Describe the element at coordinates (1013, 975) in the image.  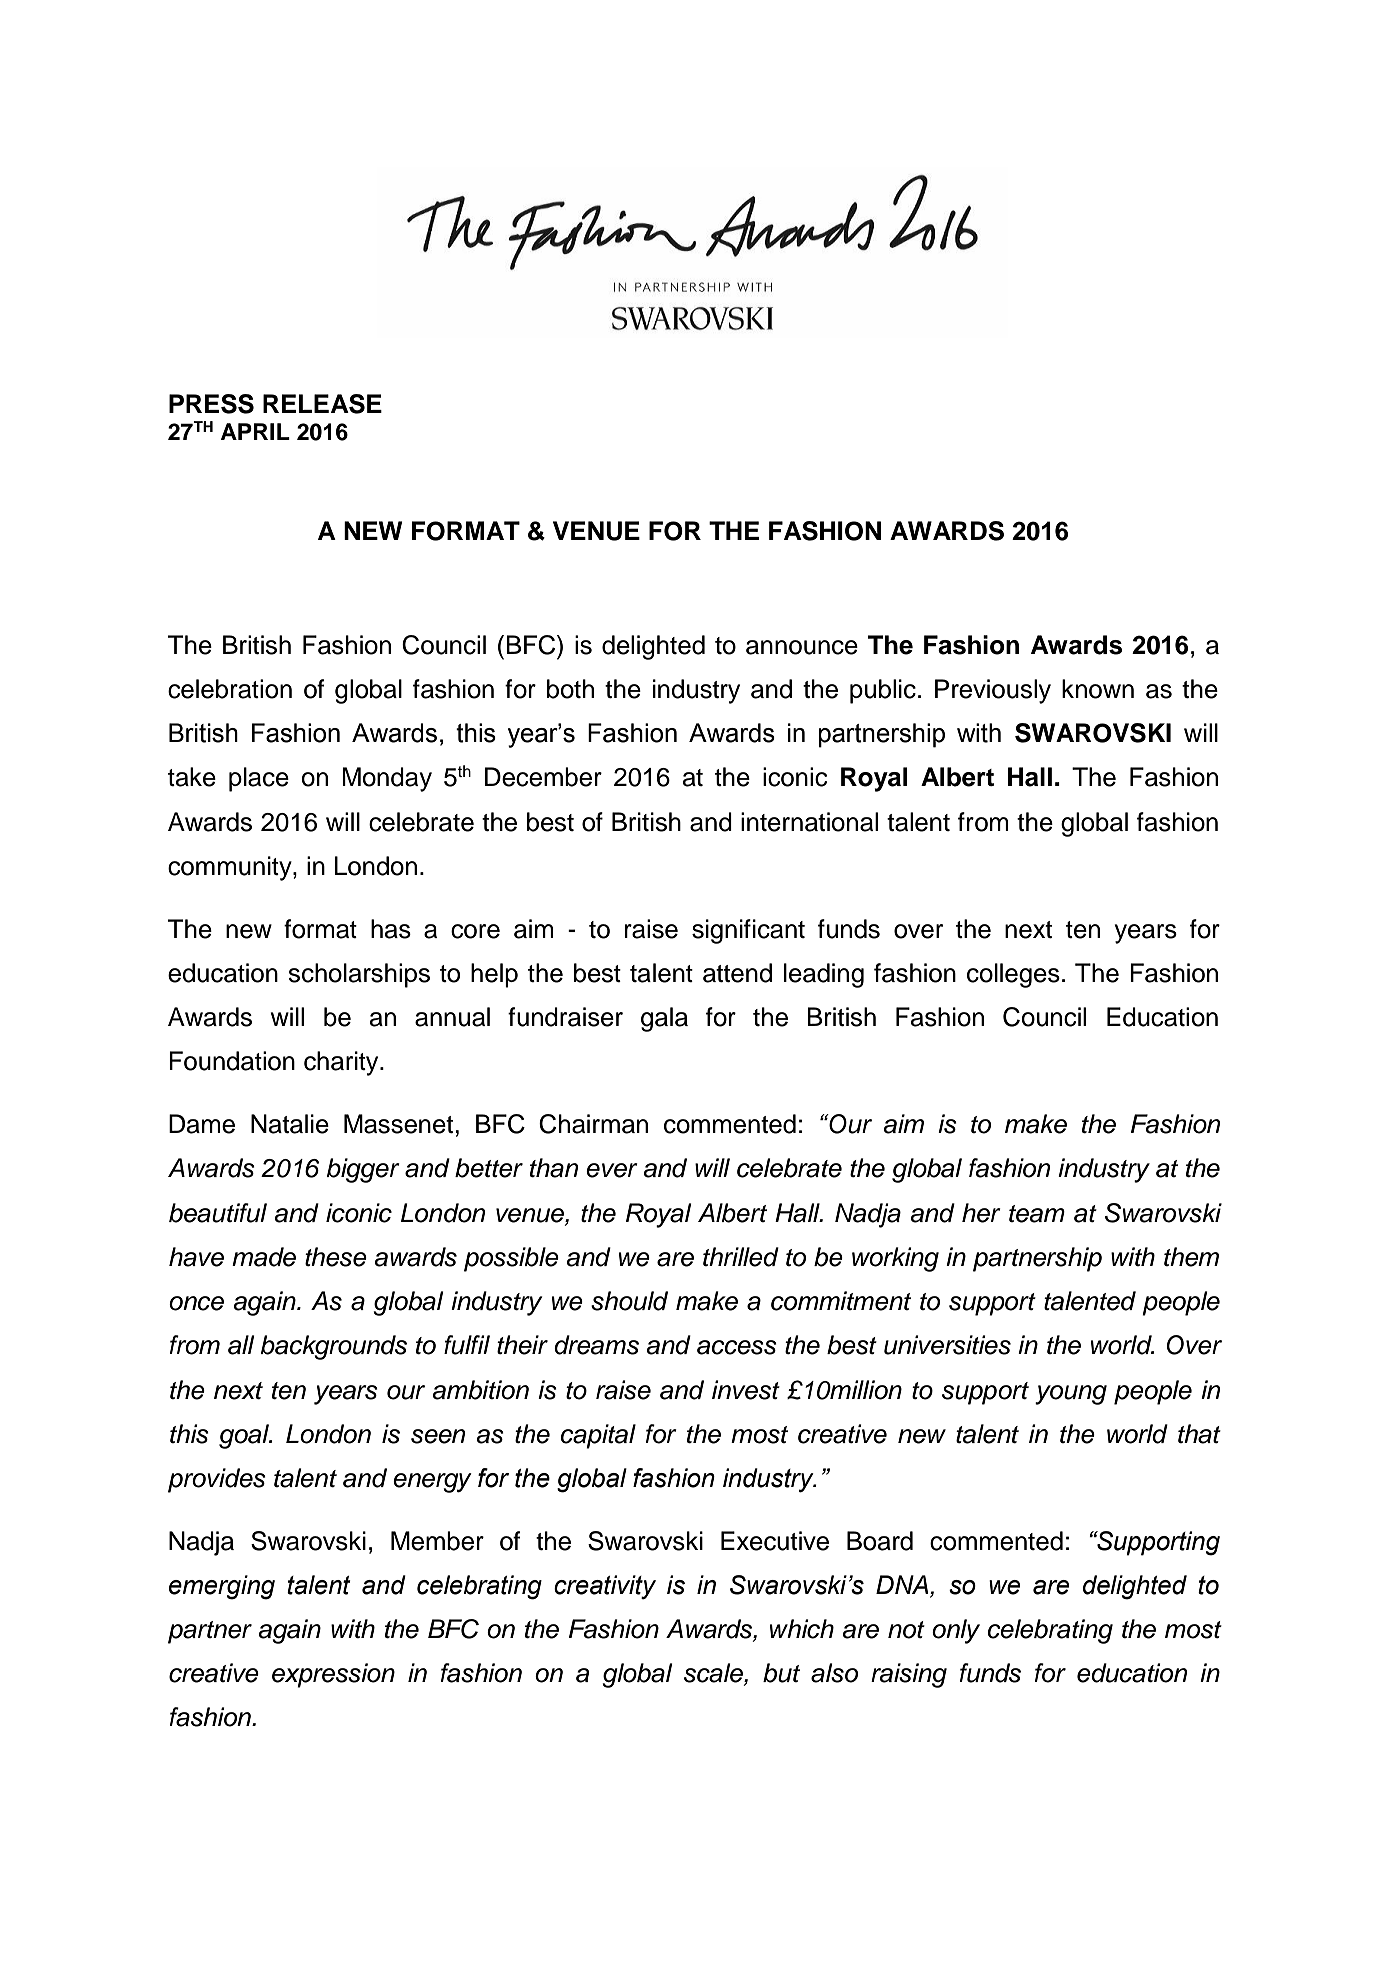
I see `colleges` at that location.
